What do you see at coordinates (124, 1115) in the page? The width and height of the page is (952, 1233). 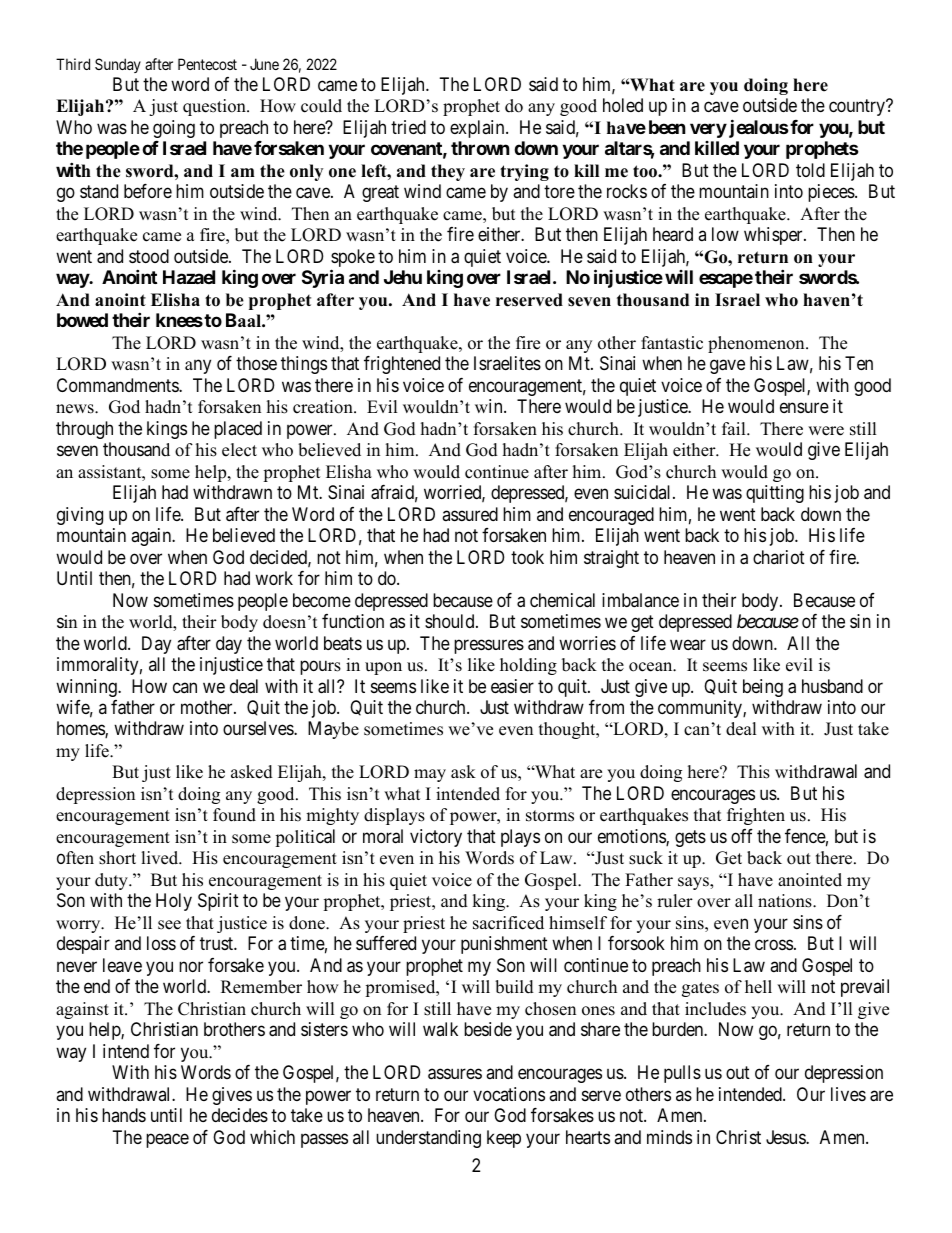 I see `hands` at bounding box center [124, 1115].
